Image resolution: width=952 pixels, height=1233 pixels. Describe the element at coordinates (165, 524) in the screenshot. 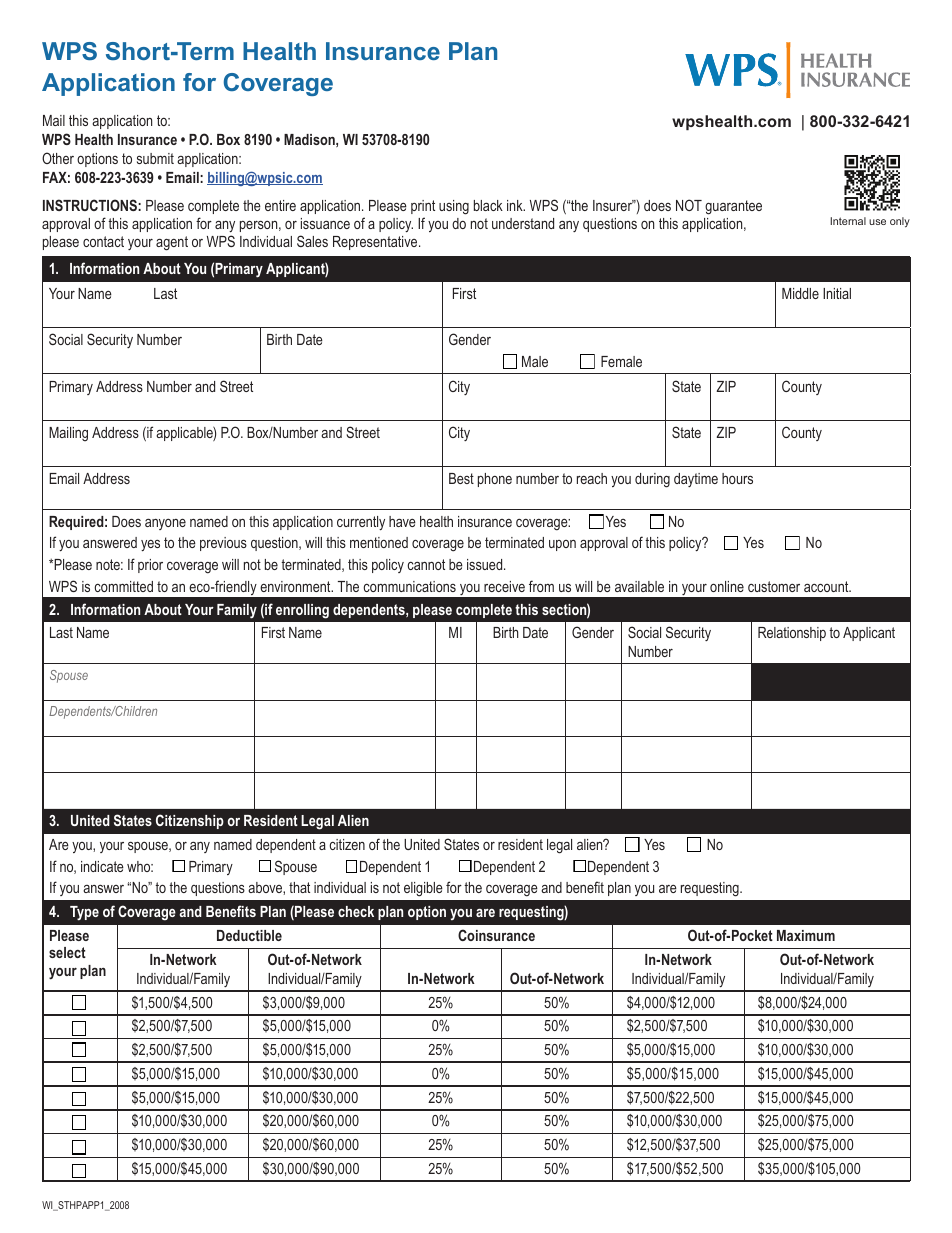

I see `anyone` at that location.
